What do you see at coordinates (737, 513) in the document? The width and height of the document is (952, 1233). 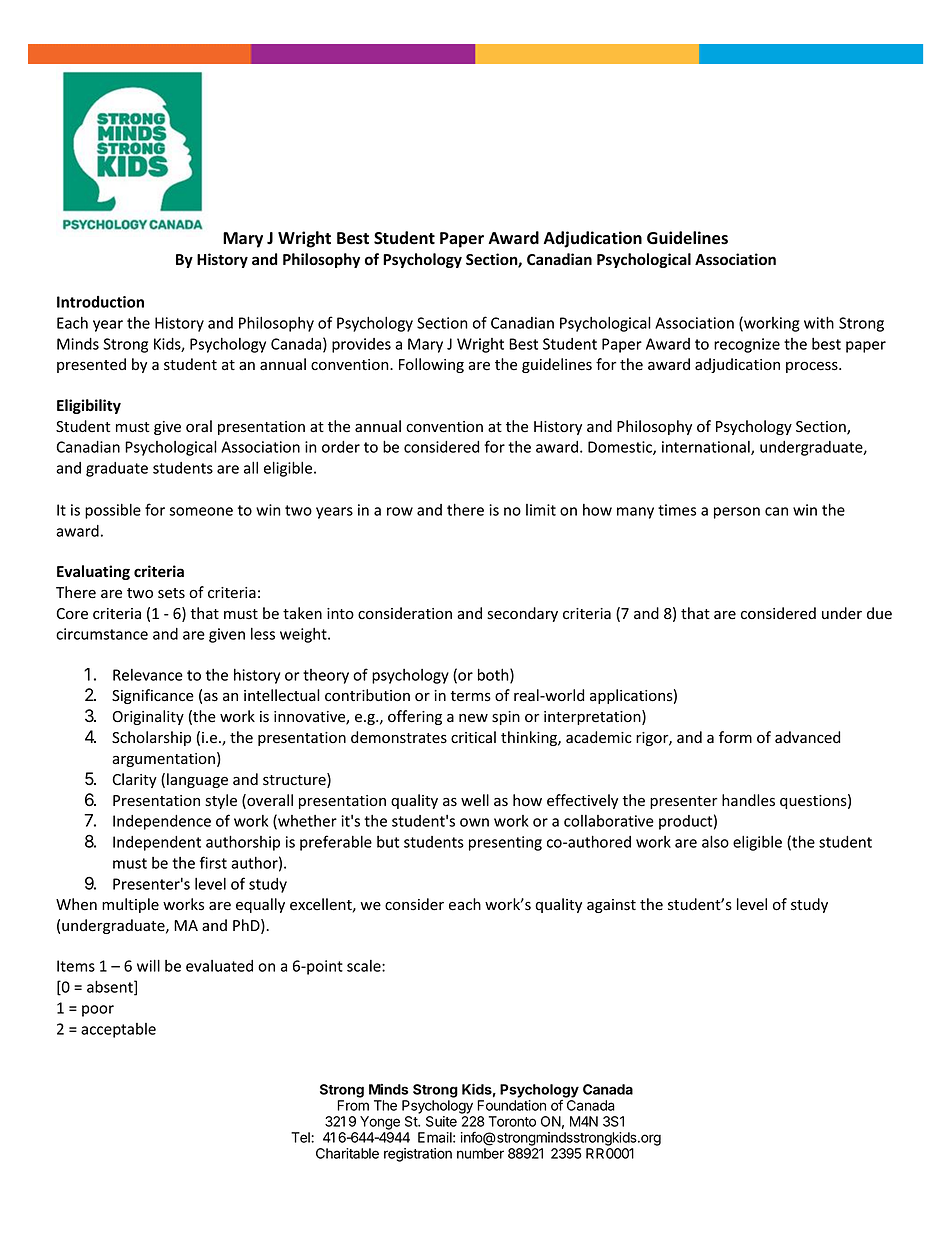 I see `person` at bounding box center [737, 513].
